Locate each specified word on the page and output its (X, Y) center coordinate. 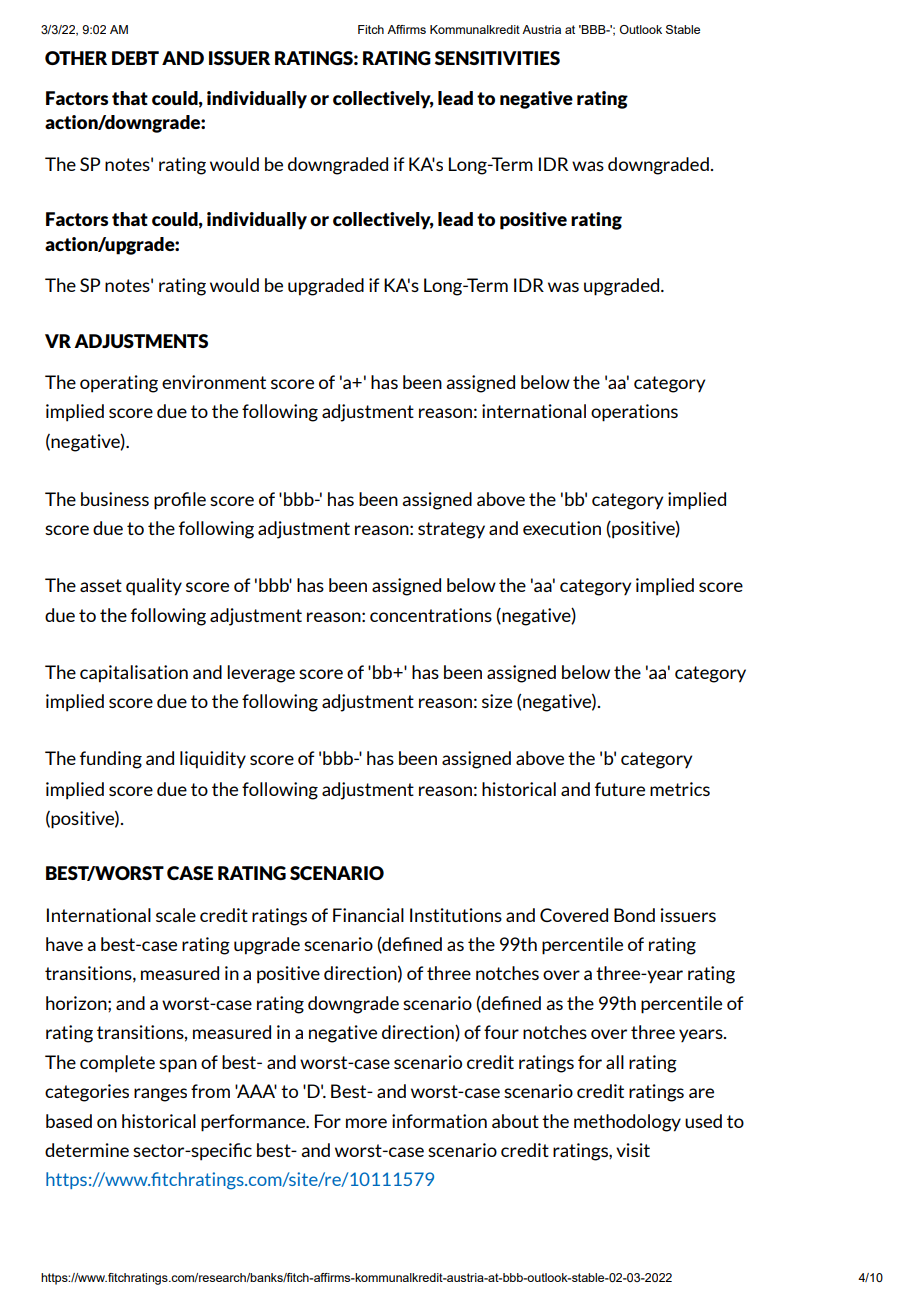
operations (634, 413)
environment (214, 382)
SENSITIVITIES (497, 58)
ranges (160, 1095)
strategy (451, 530)
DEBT (135, 58)
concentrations (431, 615)
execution (562, 528)
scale (176, 915)
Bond (634, 915)
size (497, 701)
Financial (368, 915)
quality (154, 587)
